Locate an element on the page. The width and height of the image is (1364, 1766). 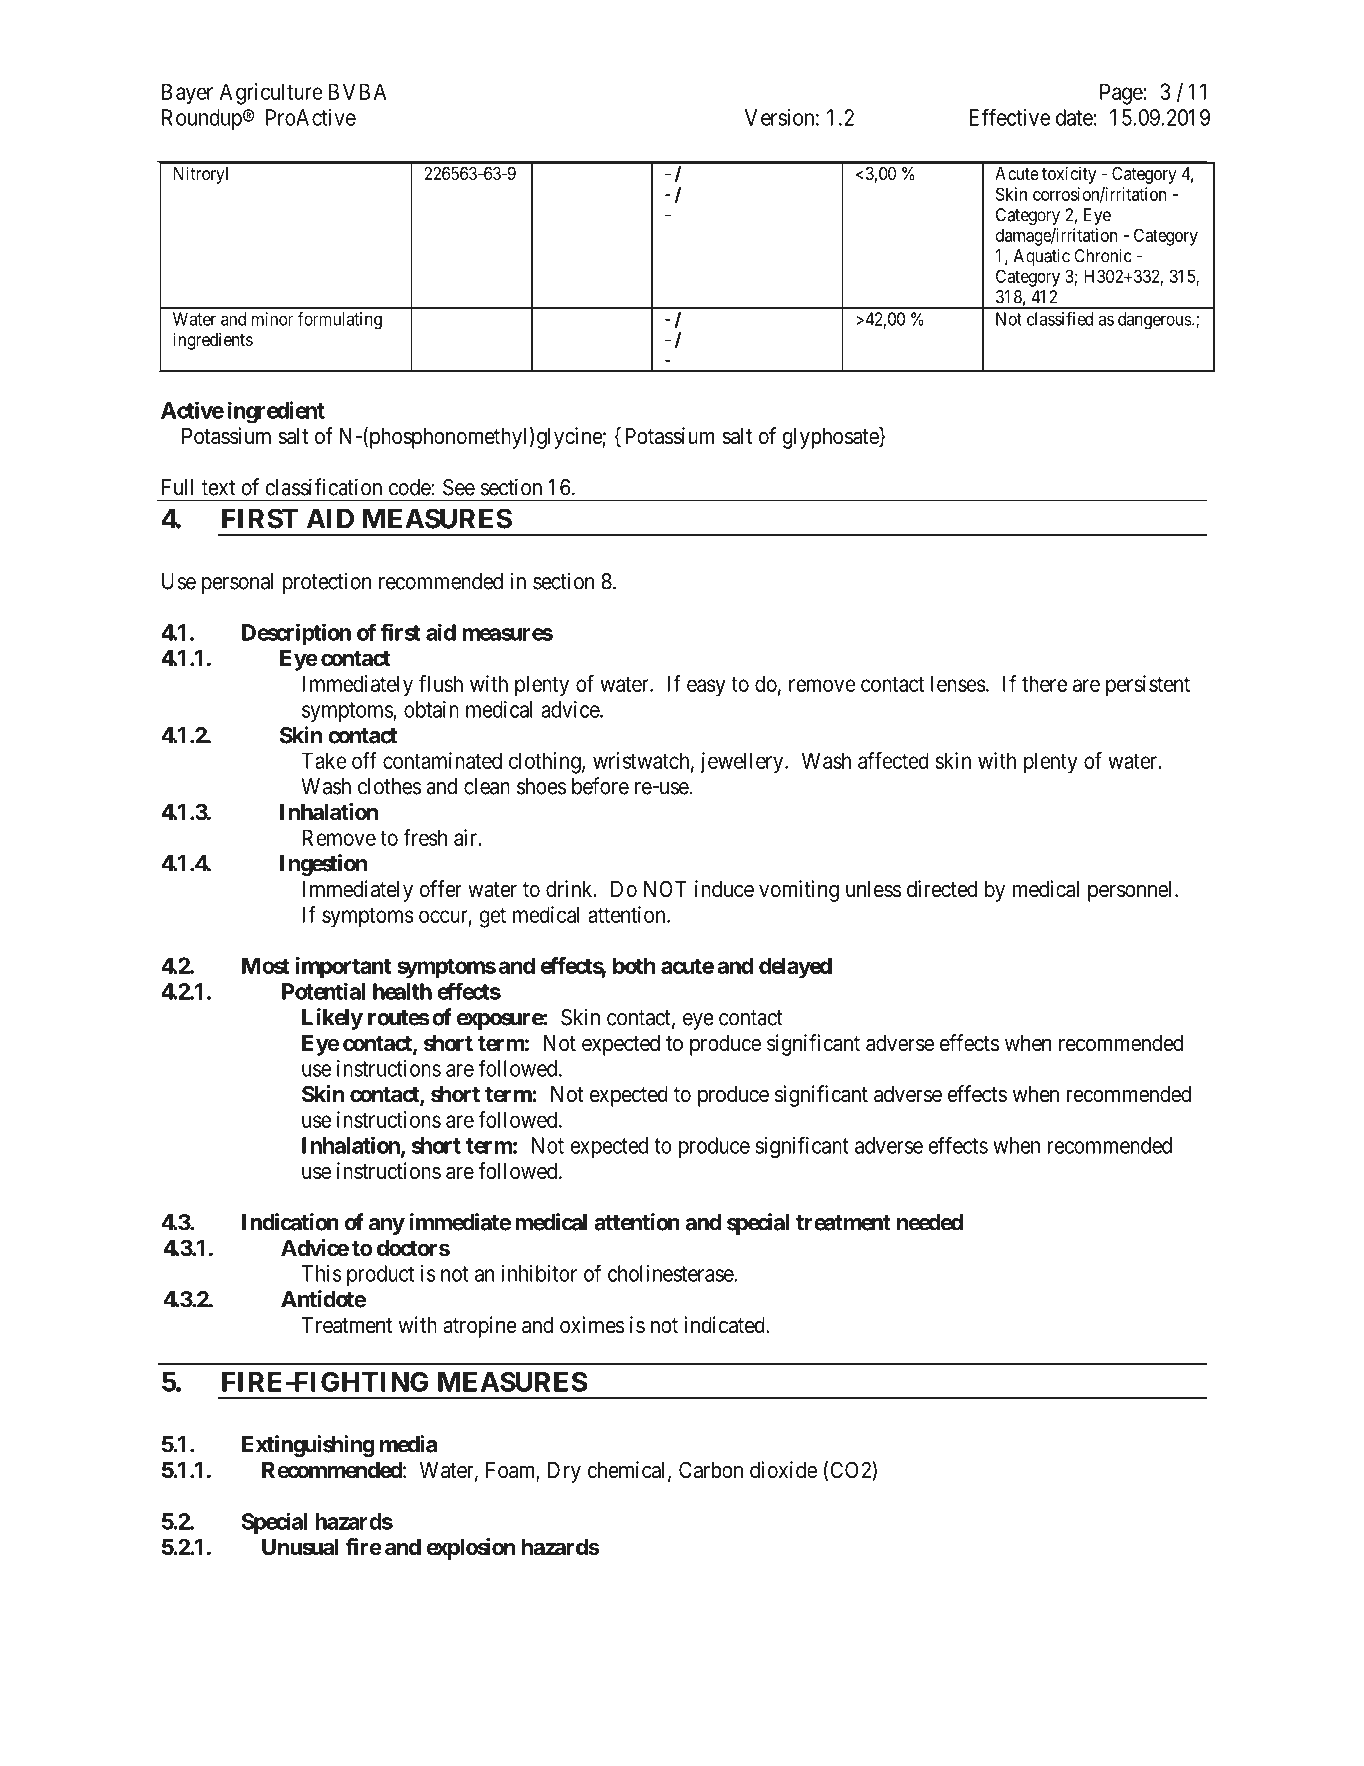
Unusual is located at coordinates (300, 1547).
